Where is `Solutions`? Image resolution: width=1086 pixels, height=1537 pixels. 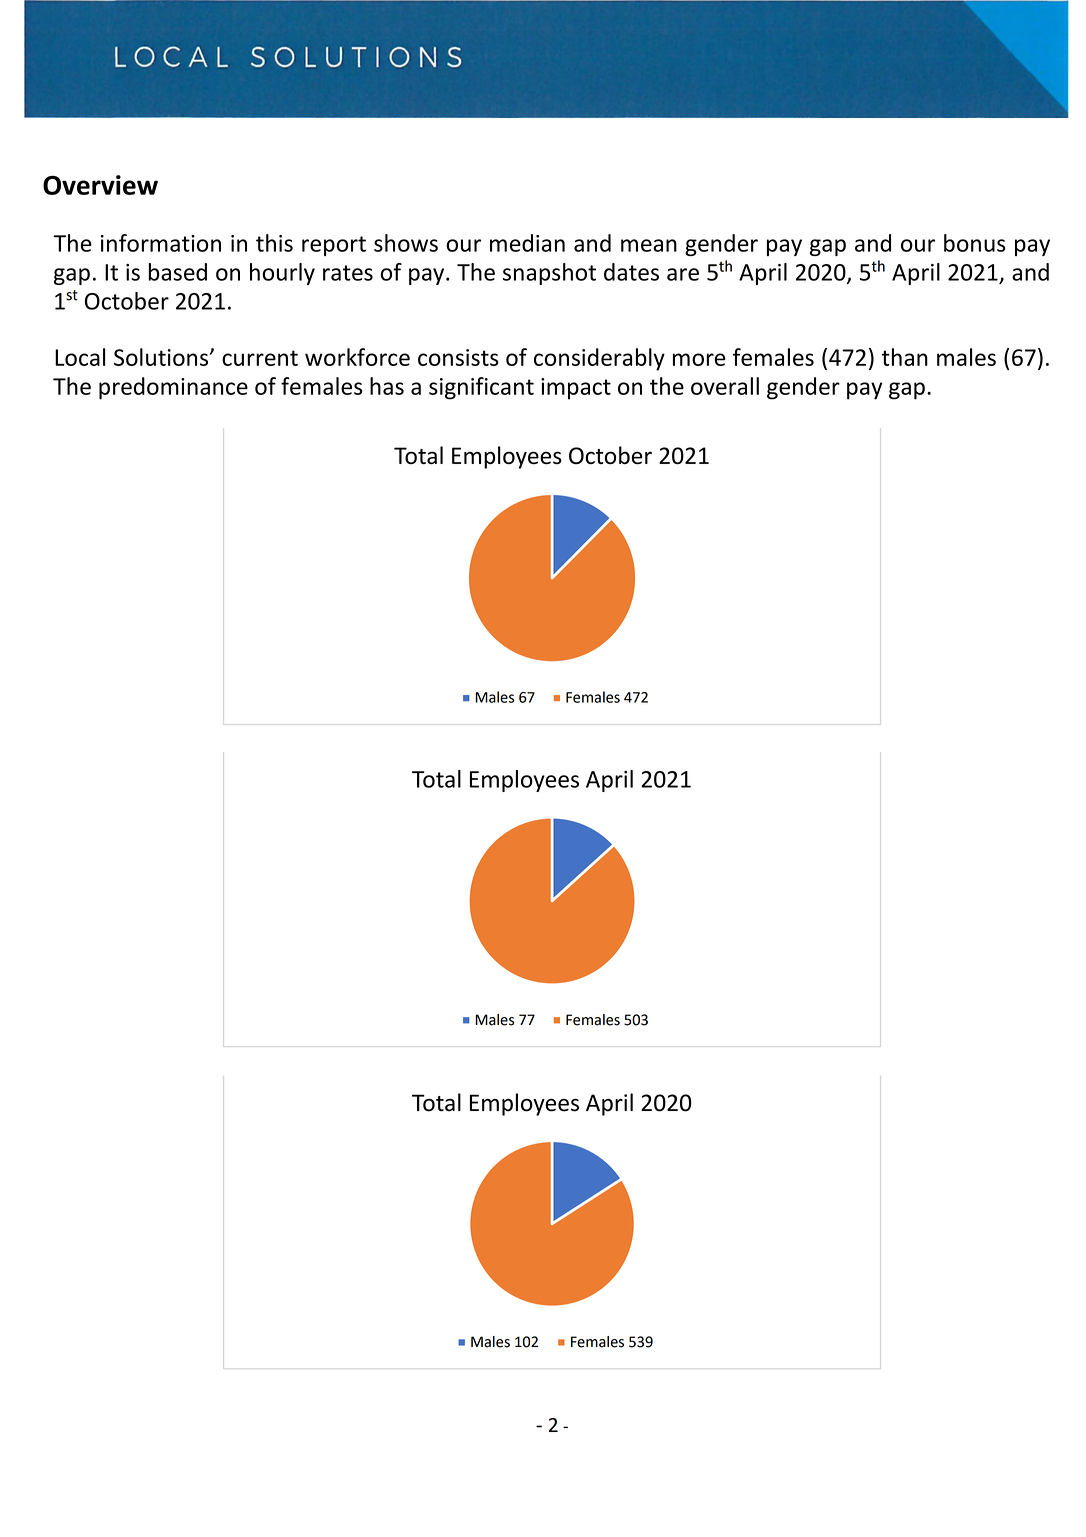
Solutions is located at coordinates (162, 357).
